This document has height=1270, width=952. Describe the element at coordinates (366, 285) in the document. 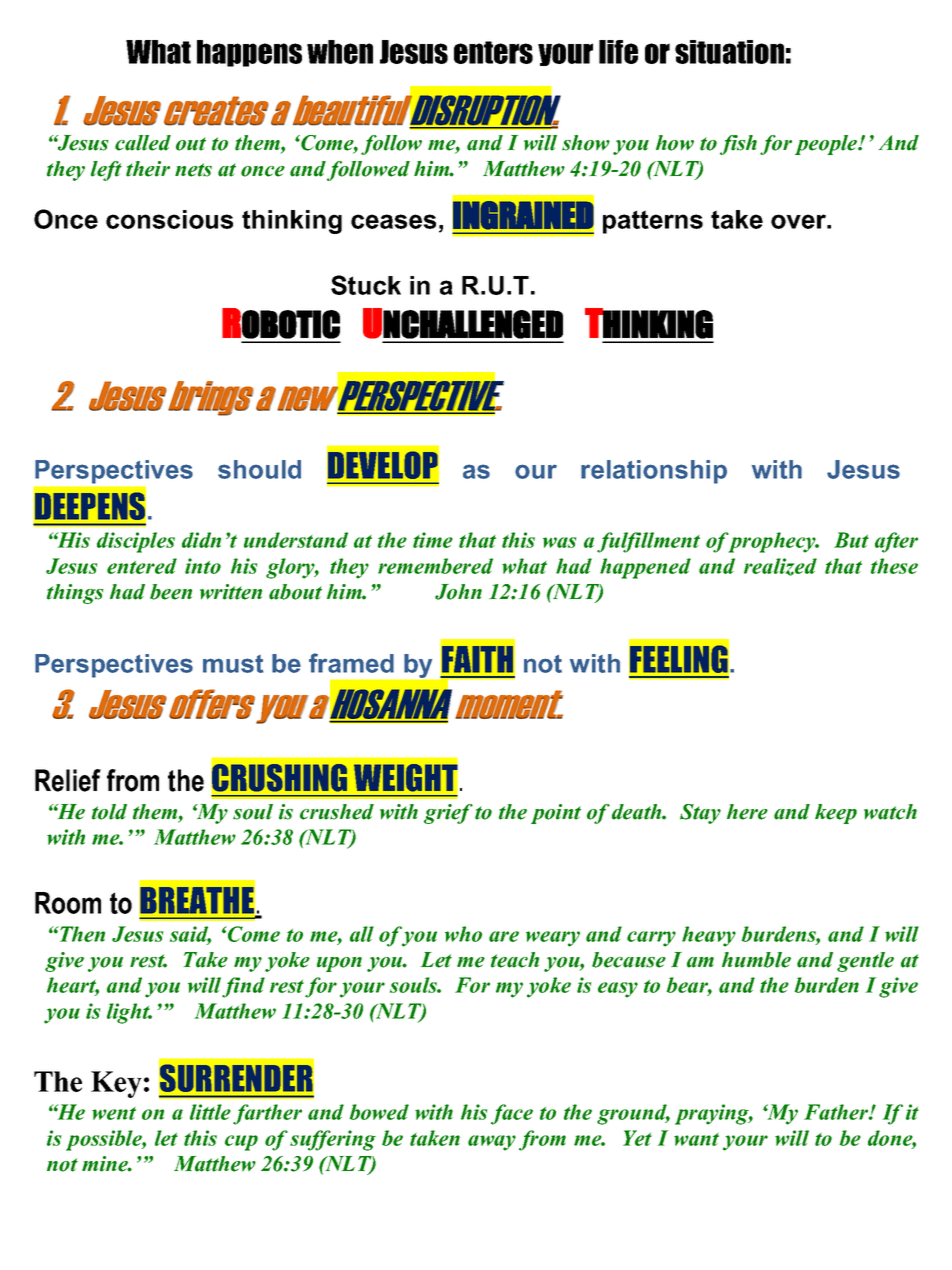

I see `Stuck` at that location.
